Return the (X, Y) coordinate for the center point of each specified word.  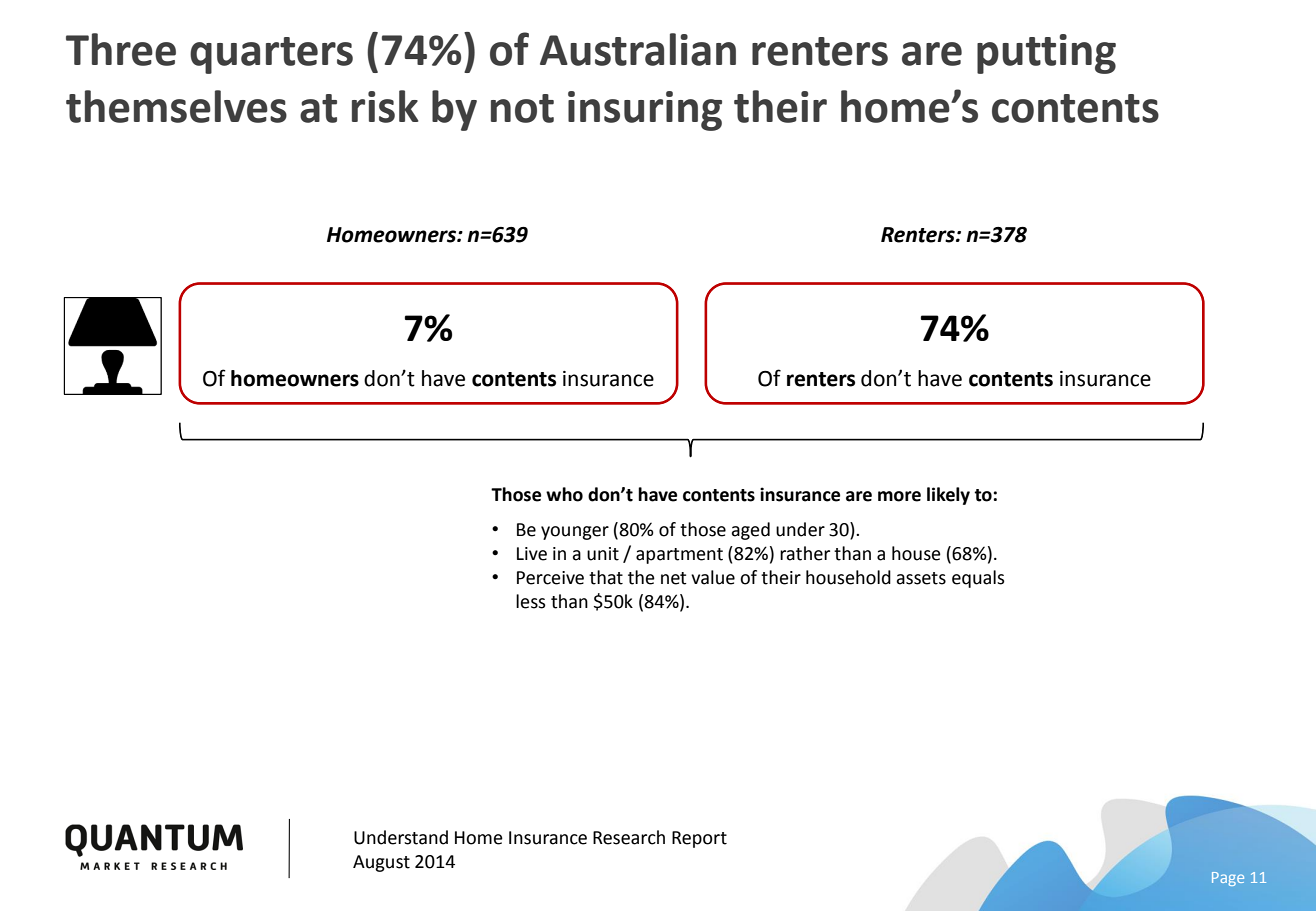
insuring (645, 111)
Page (1228, 879)
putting (1046, 54)
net (674, 578)
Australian (638, 49)
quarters (271, 55)
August (381, 863)
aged (750, 531)
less (531, 601)
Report (699, 839)
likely (948, 496)
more (899, 496)
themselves (176, 106)
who (564, 494)
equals (978, 579)
